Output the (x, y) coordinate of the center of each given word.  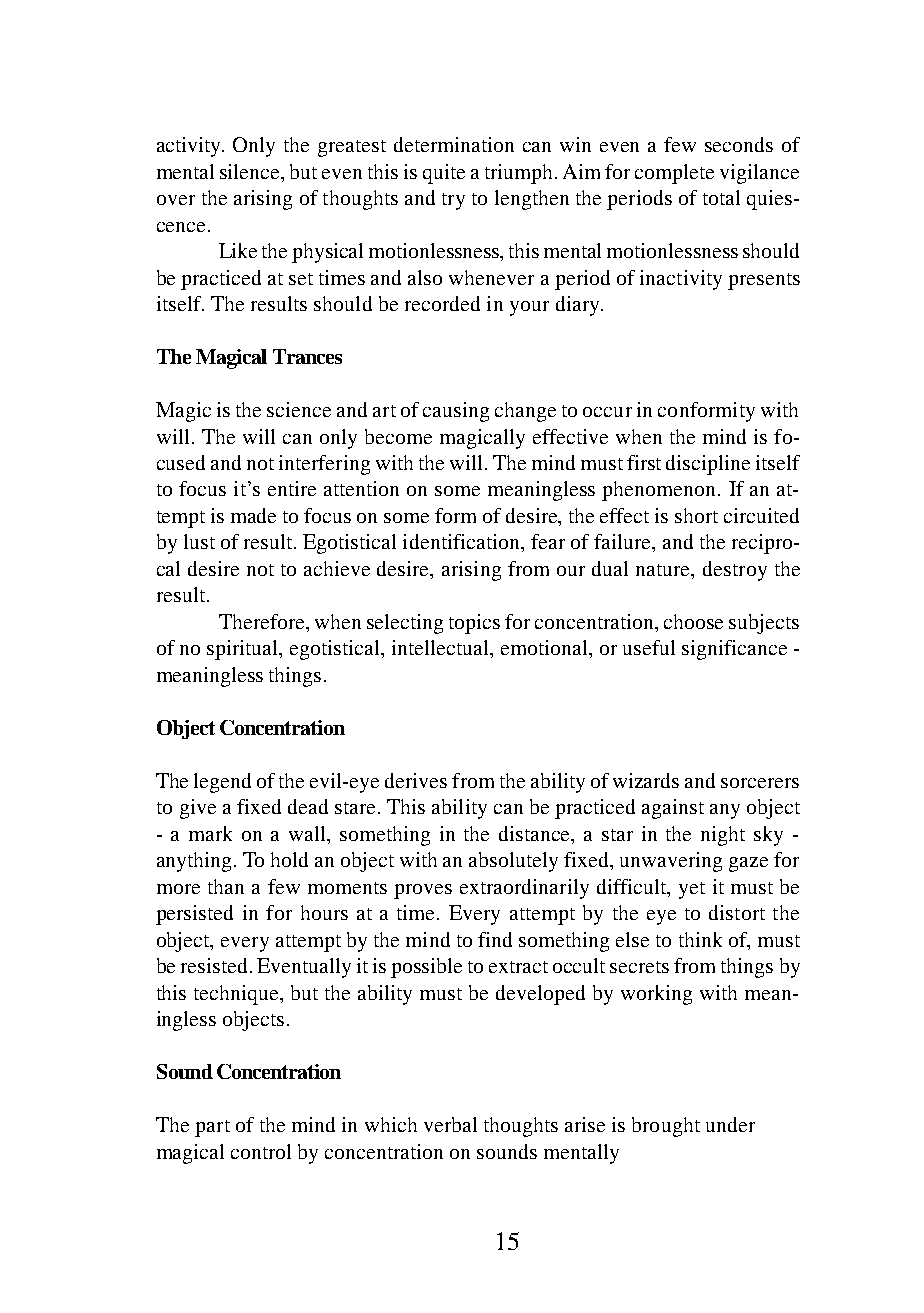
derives (416, 780)
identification (463, 543)
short (696, 515)
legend (222, 783)
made (253, 515)
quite (444, 174)
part (212, 1128)
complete (674, 174)
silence (251, 171)
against (673, 809)
